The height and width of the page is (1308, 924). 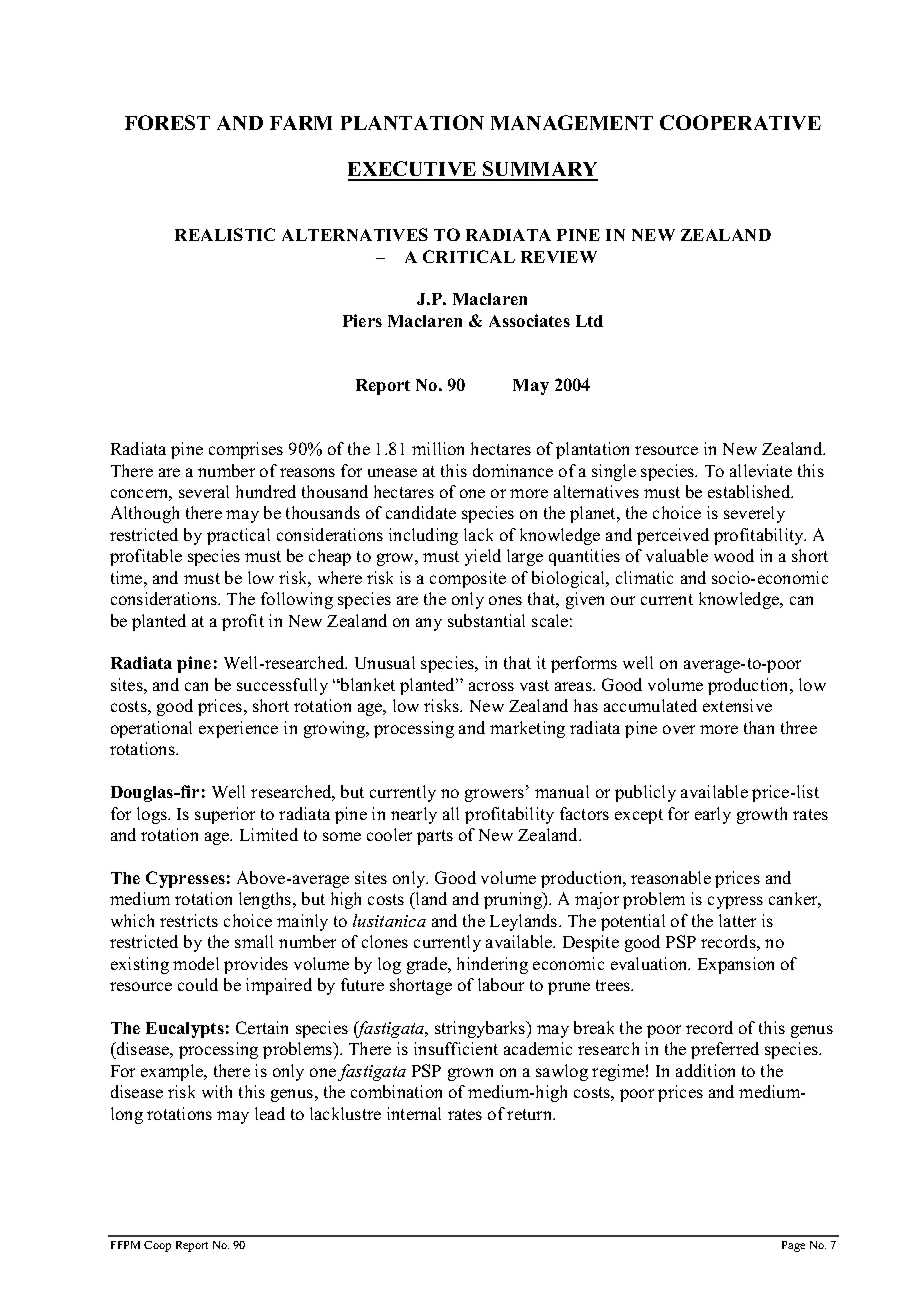 What do you see at coordinates (225, 815) in the page?
I see `superior` at bounding box center [225, 815].
